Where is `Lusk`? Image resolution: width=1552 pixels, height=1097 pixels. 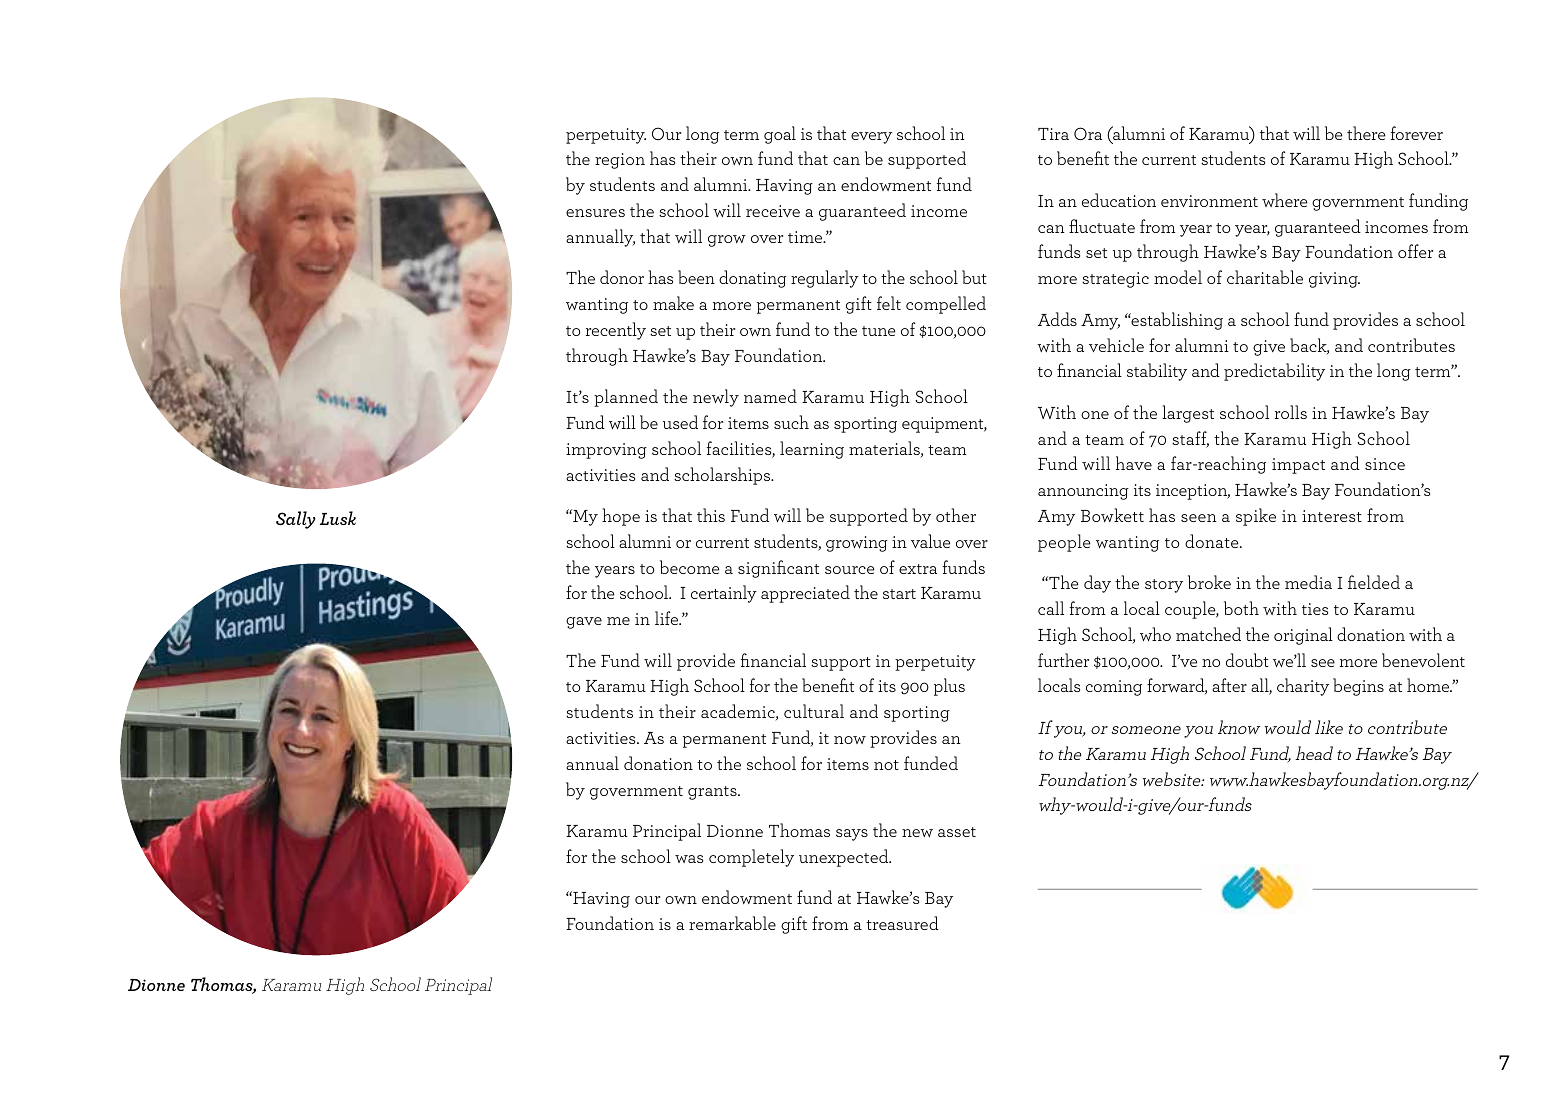
Lusk is located at coordinates (338, 518).
